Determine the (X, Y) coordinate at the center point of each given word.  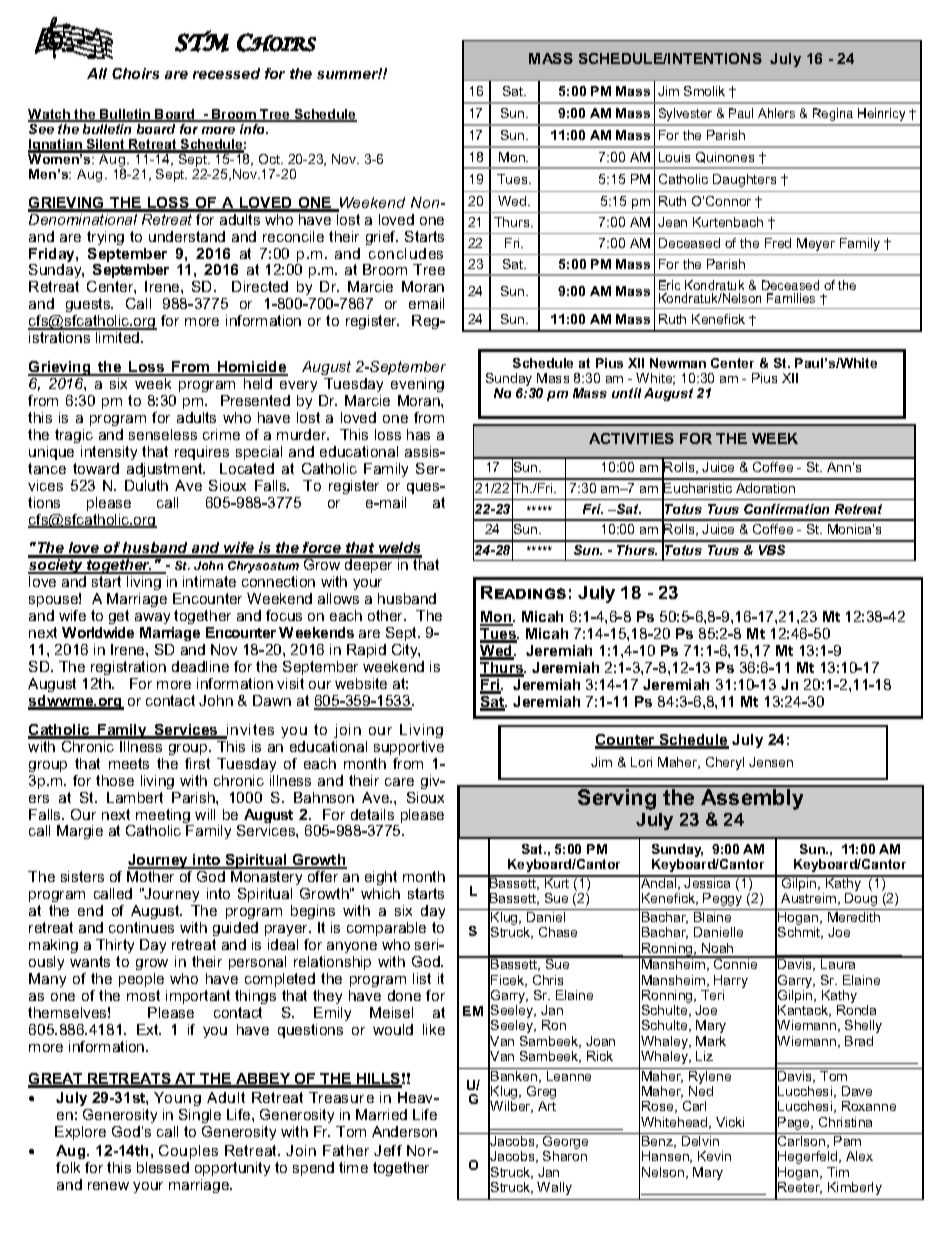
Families (791, 298)
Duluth (146, 485)
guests (89, 307)
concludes (406, 253)
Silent (106, 145)
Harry (731, 981)
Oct (271, 159)
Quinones (725, 157)
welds (399, 549)
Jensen (771, 762)
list (422, 978)
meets (129, 763)
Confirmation (786, 509)
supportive (409, 748)
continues (141, 927)
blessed (163, 1167)
